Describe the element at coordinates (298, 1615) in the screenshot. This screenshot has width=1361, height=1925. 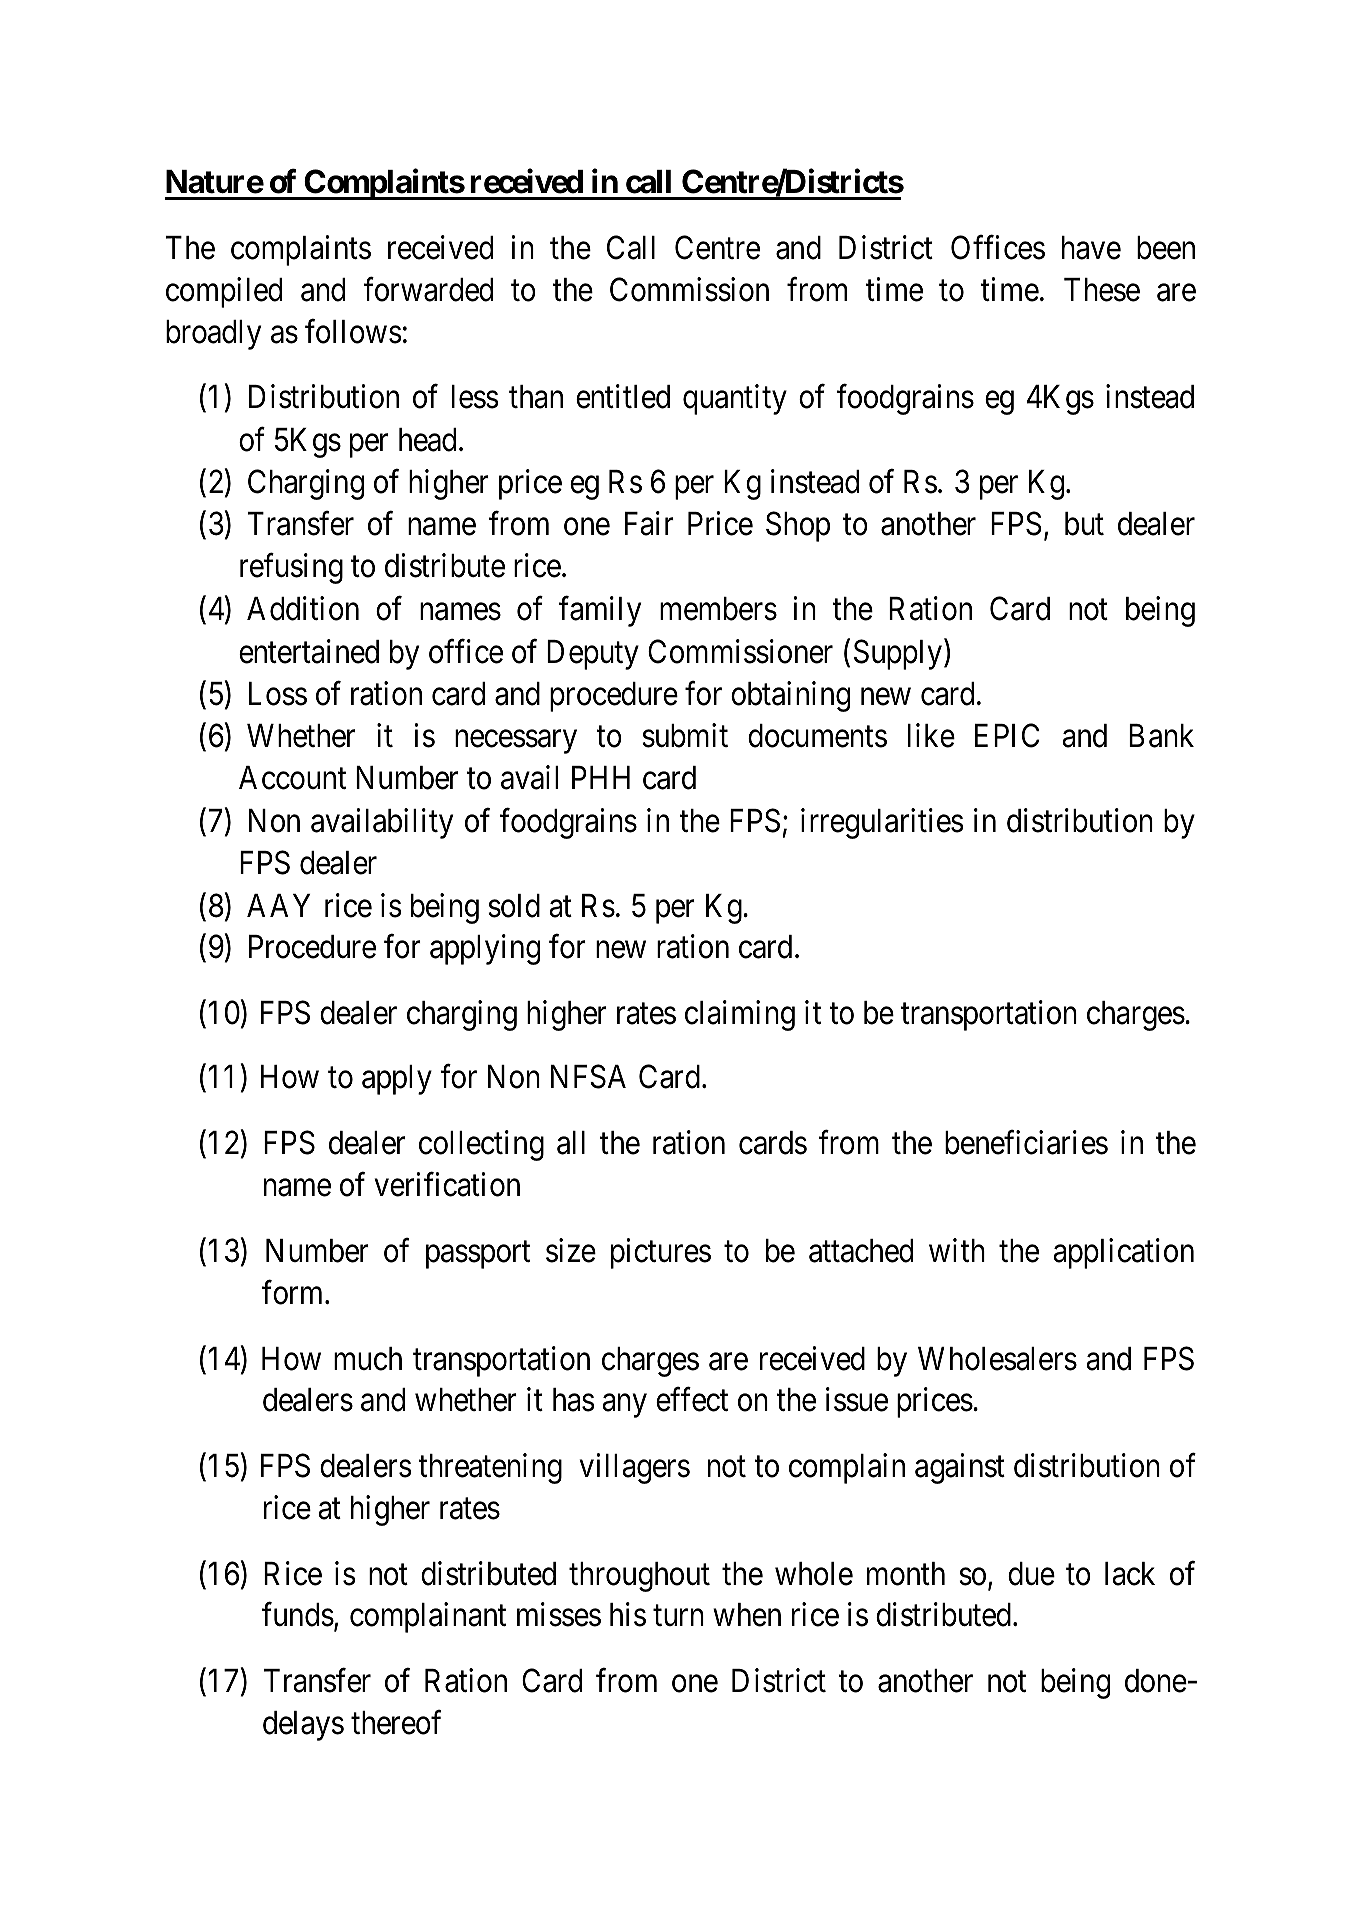
I see `funds` at that location.
